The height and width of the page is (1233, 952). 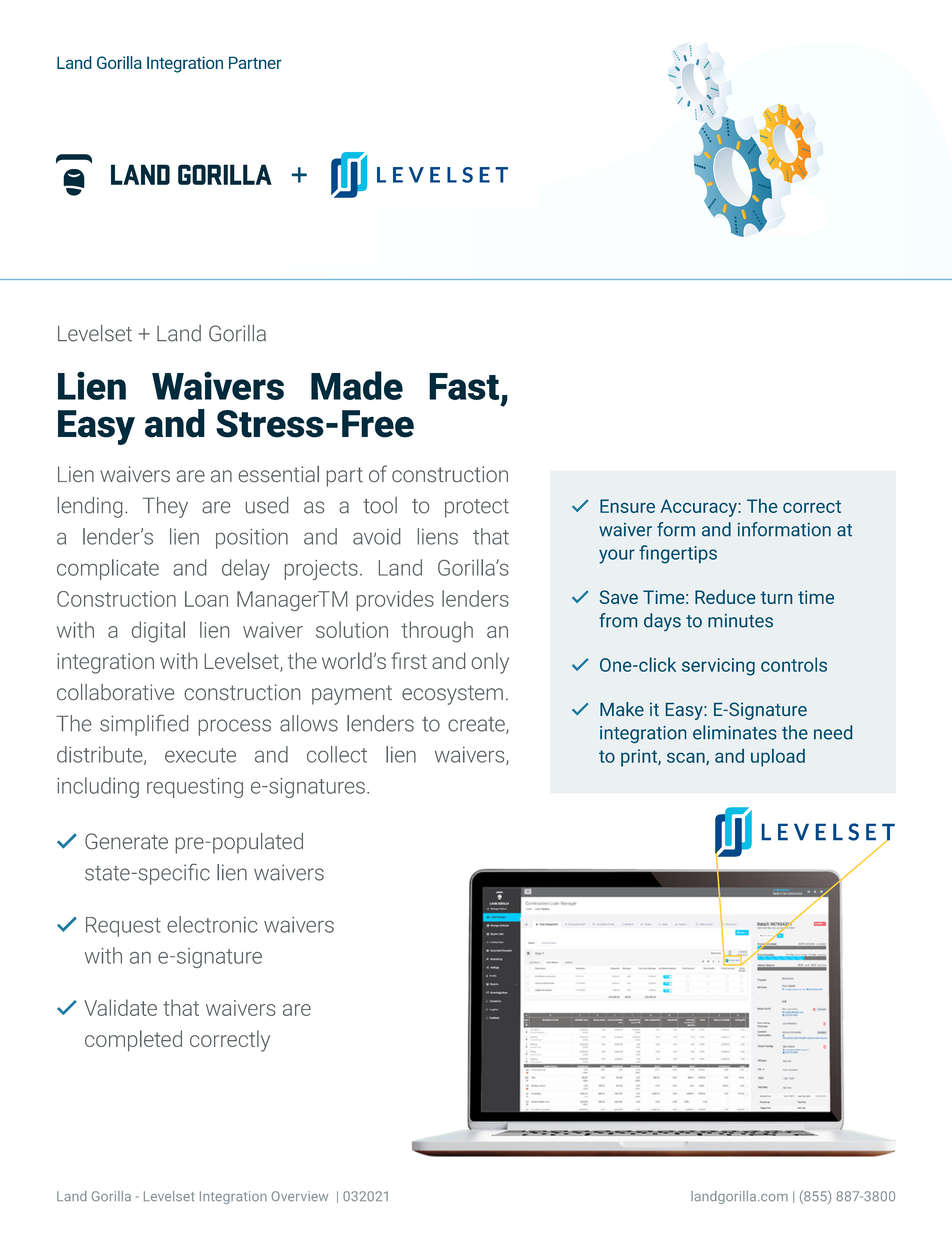 What do you see at coordinates (200, 755) in the page?
I see `execute` at bounding box center [200, 755].
